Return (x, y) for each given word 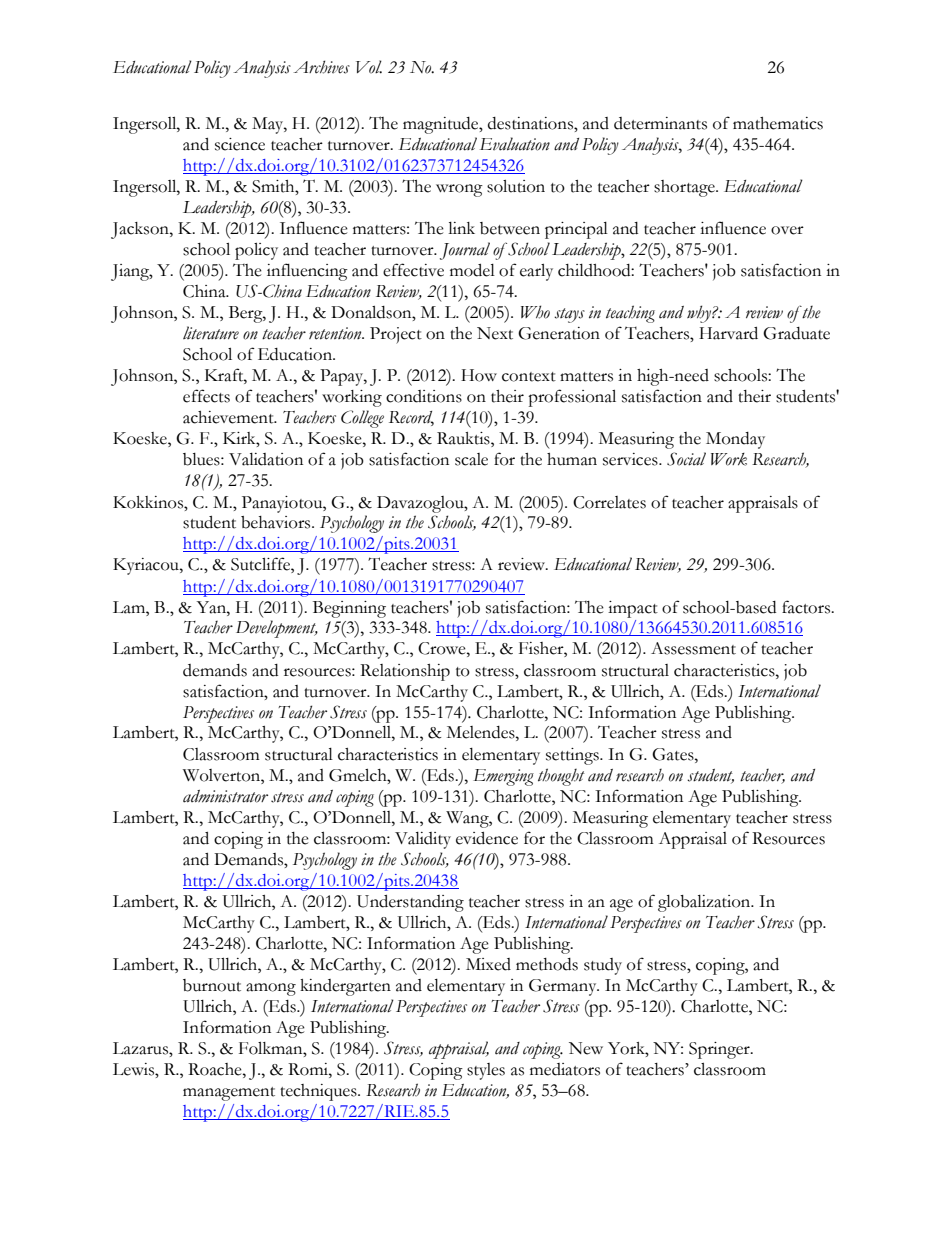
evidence (487, 838)
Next (495, 333)
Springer (720, 1050)
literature (211, 333)
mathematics (778, 123)
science (240, 144)
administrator (225, 796)
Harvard (728, 333)
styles (486, 1071)
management (229, 1094)
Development (277, 629)
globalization (705, 903)
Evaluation (515, 144)
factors (807, 607)
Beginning (349, 609)
